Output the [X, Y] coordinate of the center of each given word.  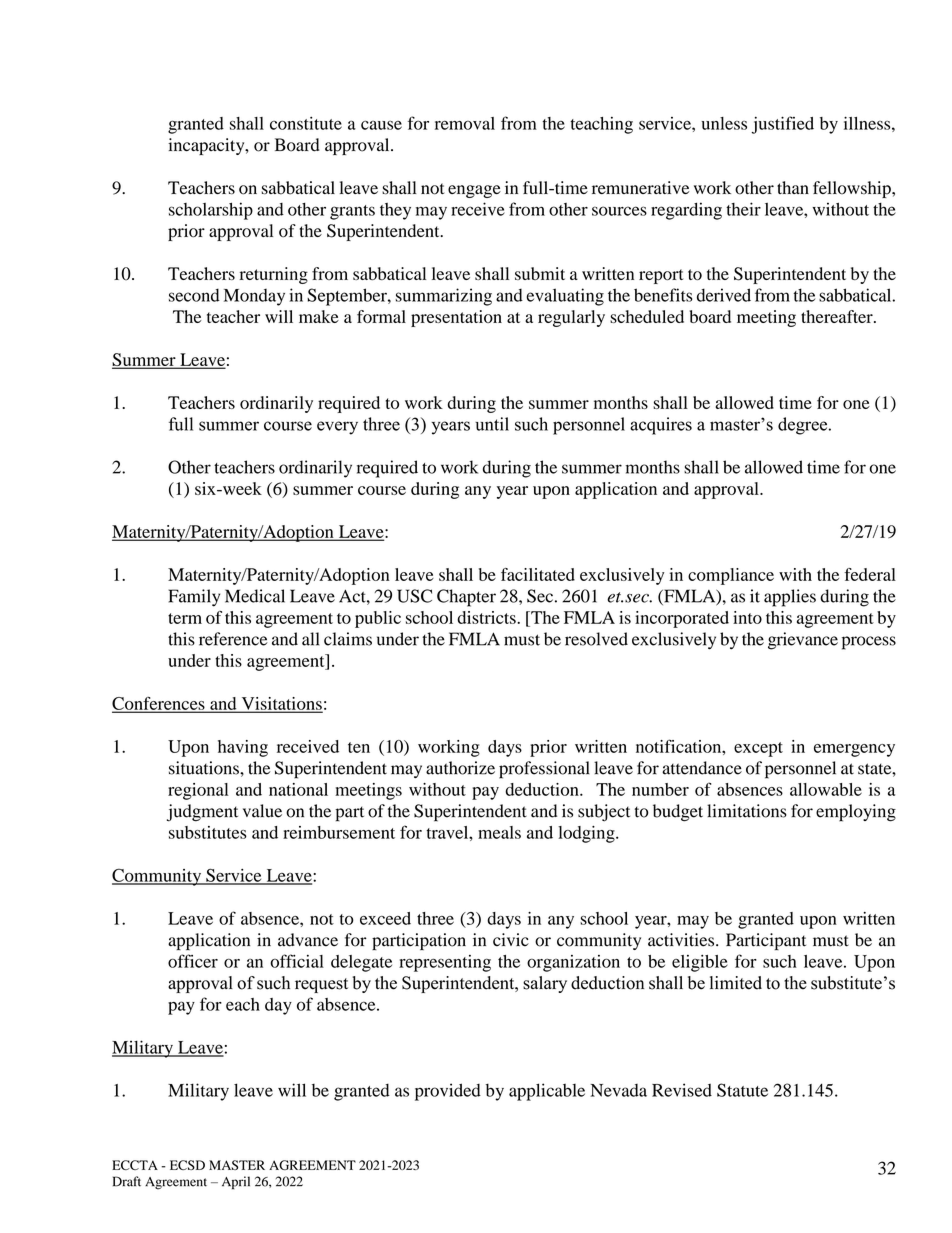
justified [783, 125]
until [492, 424]
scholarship [211, 211]
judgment [202, 813]
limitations [747, 811]
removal [465, 123]
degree [804, 426]
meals [499, 832]
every [337, 428]
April [236, 1183]
